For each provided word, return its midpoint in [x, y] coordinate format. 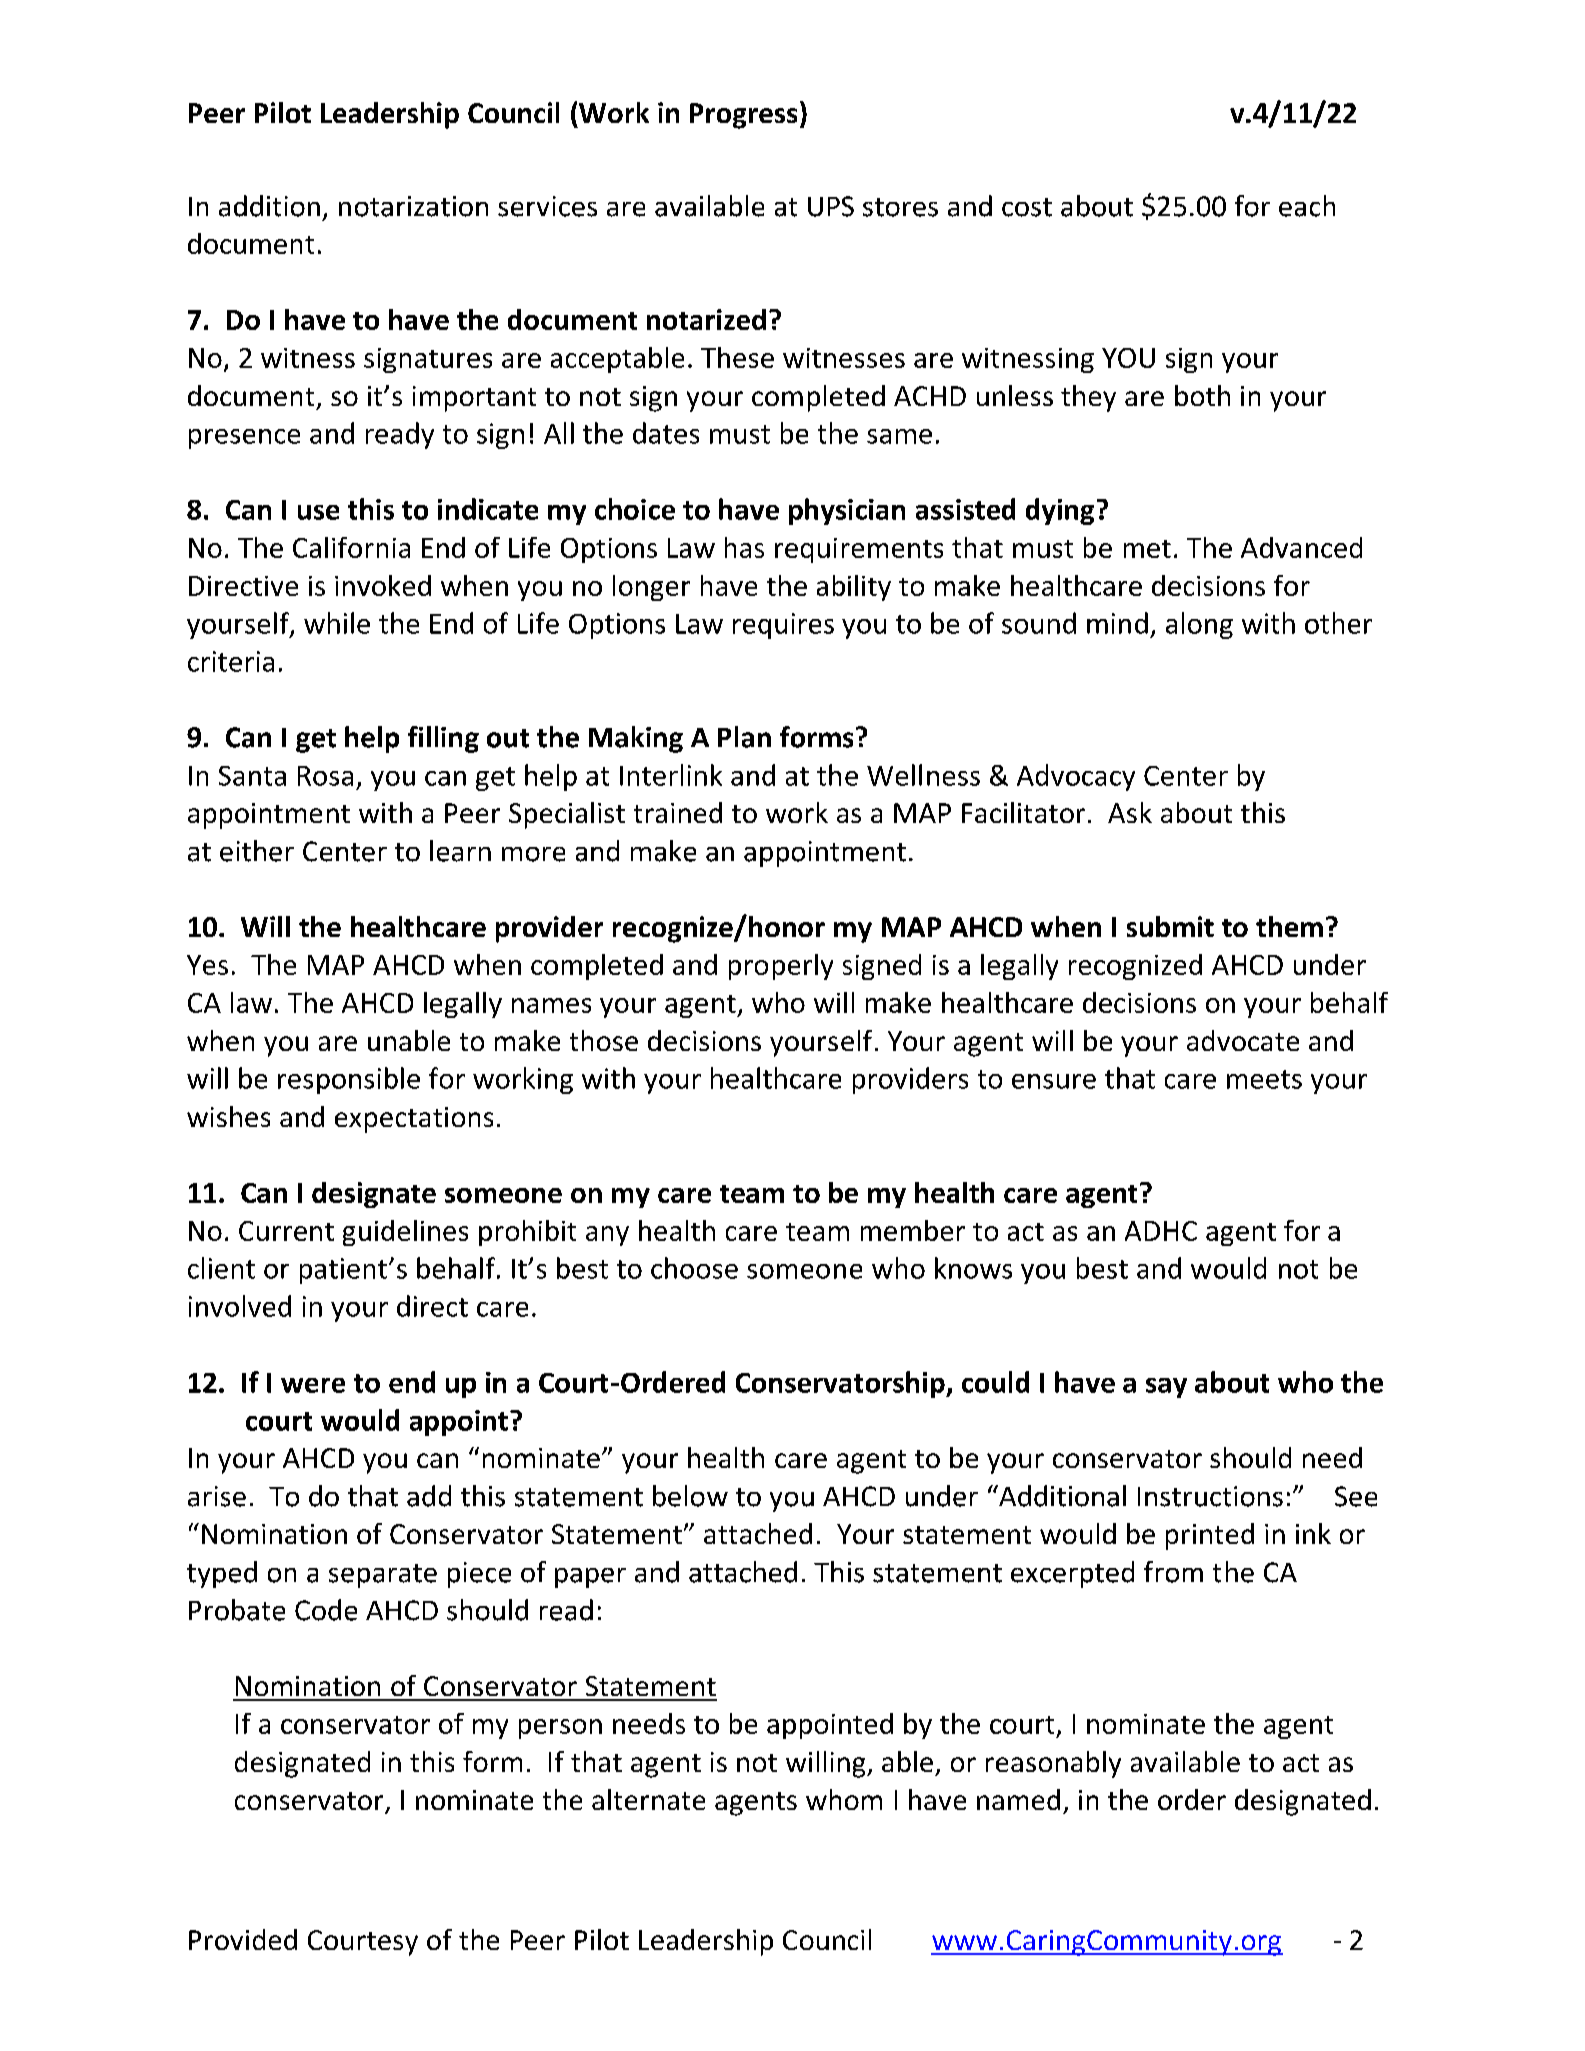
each [1307, 206]
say [1166, 1388]
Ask [1130, 812]
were [313, 1385]
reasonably [1053, 1764]
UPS [831, 206]
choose [694, 1268]
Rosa [325, 776]
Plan [744, 737]
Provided [243, 1939]
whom [844, 1799]
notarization [413, 206]
